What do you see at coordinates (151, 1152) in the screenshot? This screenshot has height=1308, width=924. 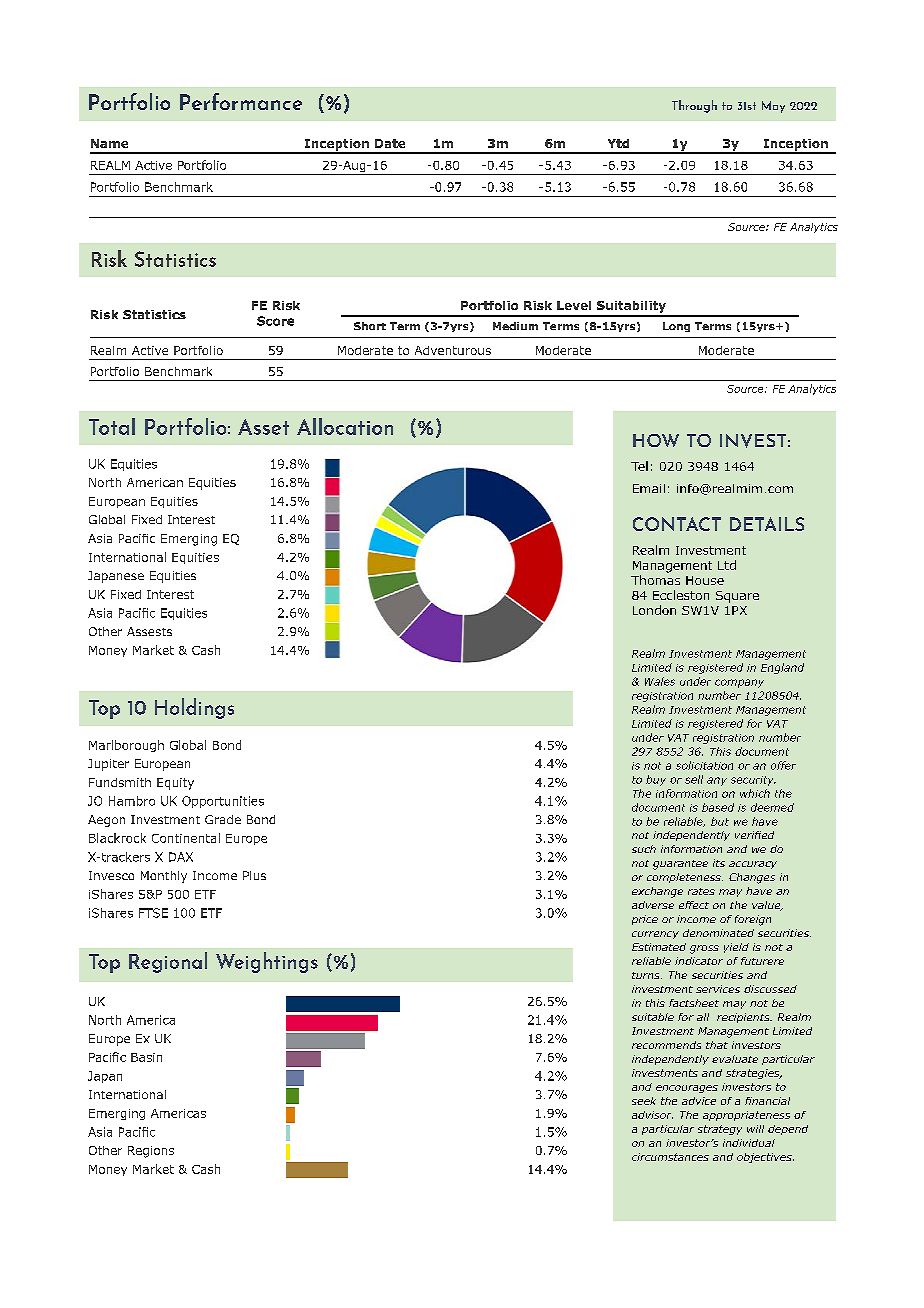 I see `Regions` at bounding box center [151, 1152].
